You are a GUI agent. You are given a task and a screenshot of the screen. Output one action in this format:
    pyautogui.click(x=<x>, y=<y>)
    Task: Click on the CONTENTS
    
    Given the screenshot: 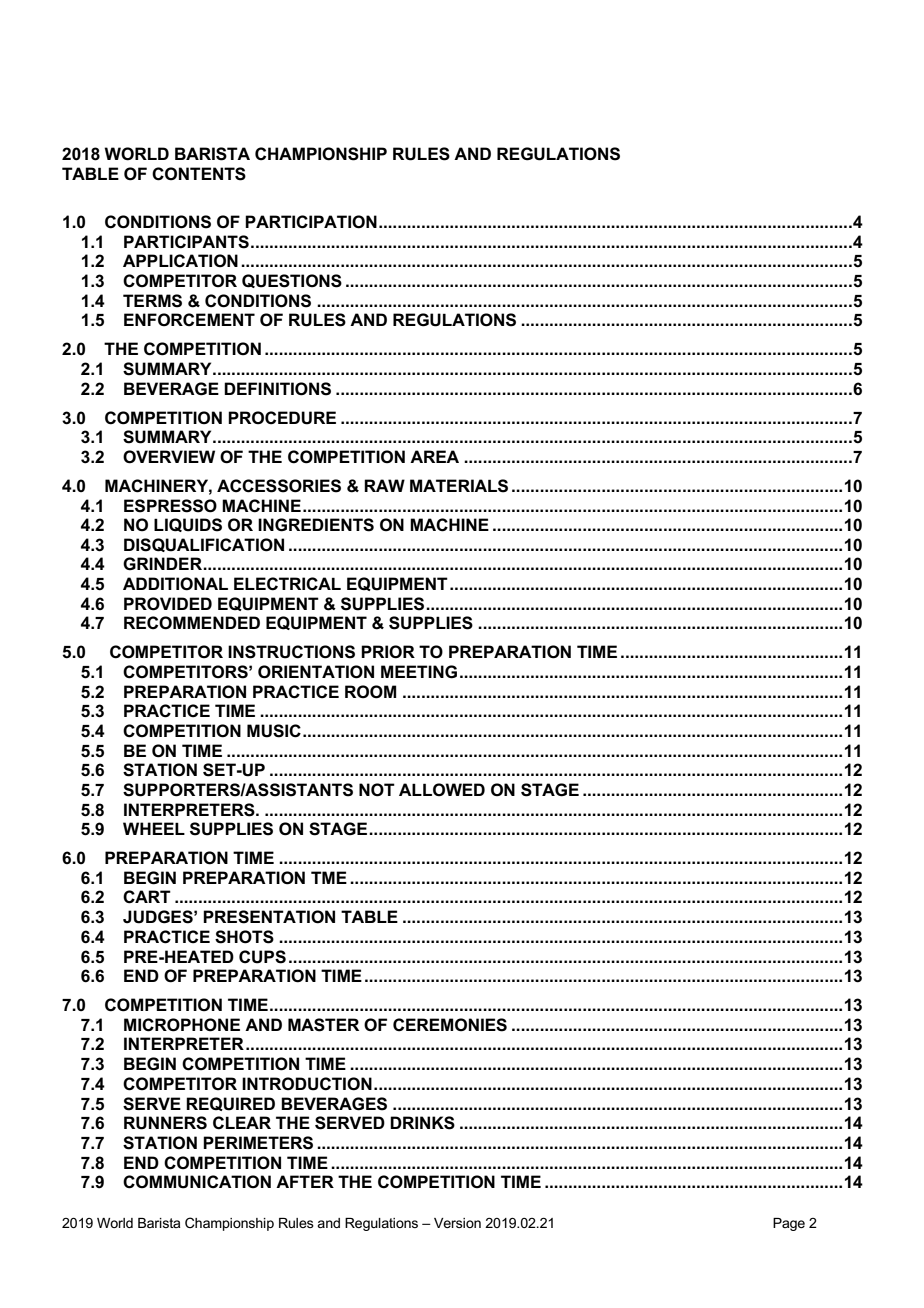 What is the action you would take?
    pyautogui.click(x=199, y=174)
